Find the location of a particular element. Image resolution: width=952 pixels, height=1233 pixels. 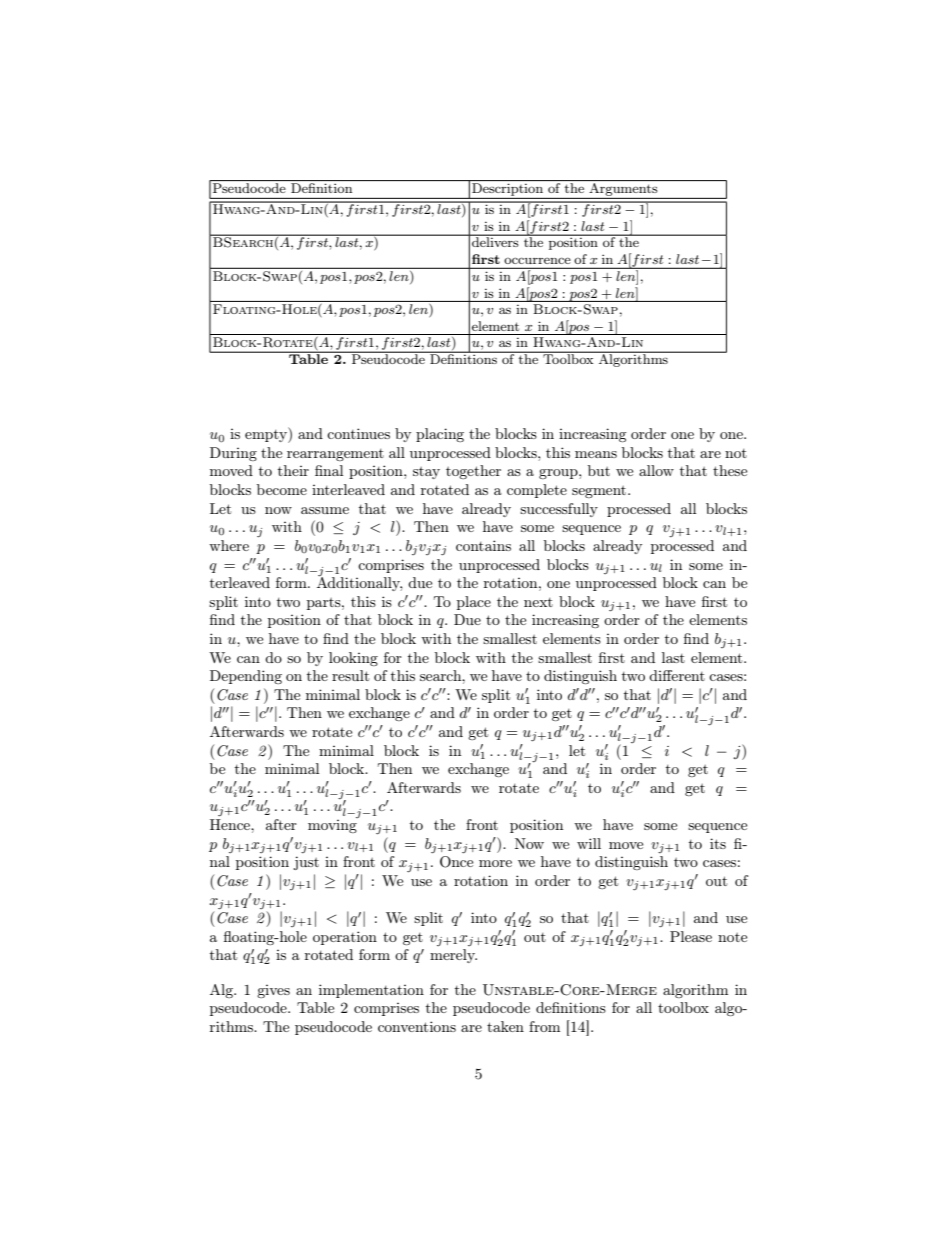

occurrence is located at coordinates (537, 261).
